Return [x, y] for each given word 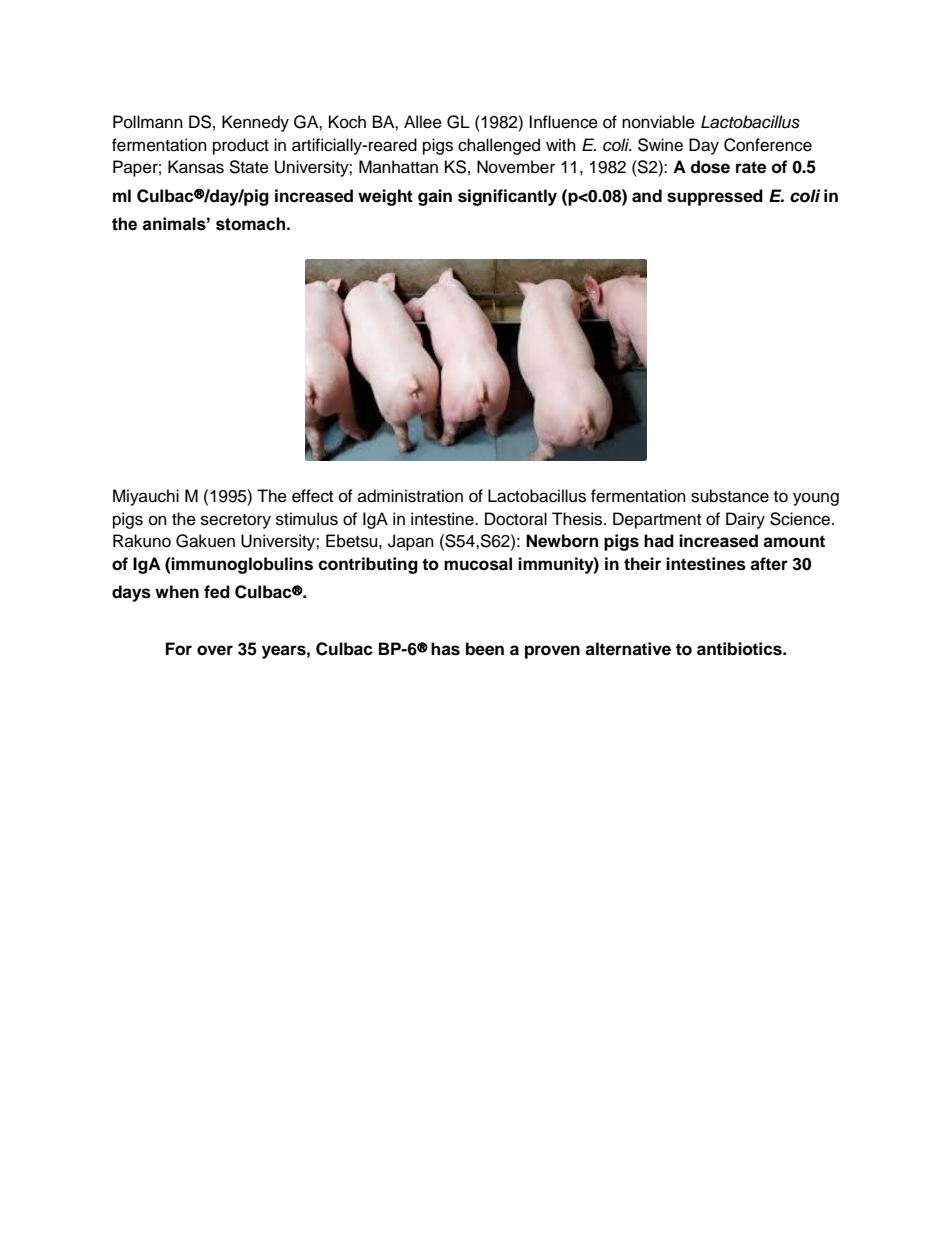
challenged [499, 146]
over [215, 650]
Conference [768, 145]
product [241, 146]
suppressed [715, 197]
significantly [507, 197]
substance [730, 496]
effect [312, 496]
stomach [250, 224]
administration [410, 496]
